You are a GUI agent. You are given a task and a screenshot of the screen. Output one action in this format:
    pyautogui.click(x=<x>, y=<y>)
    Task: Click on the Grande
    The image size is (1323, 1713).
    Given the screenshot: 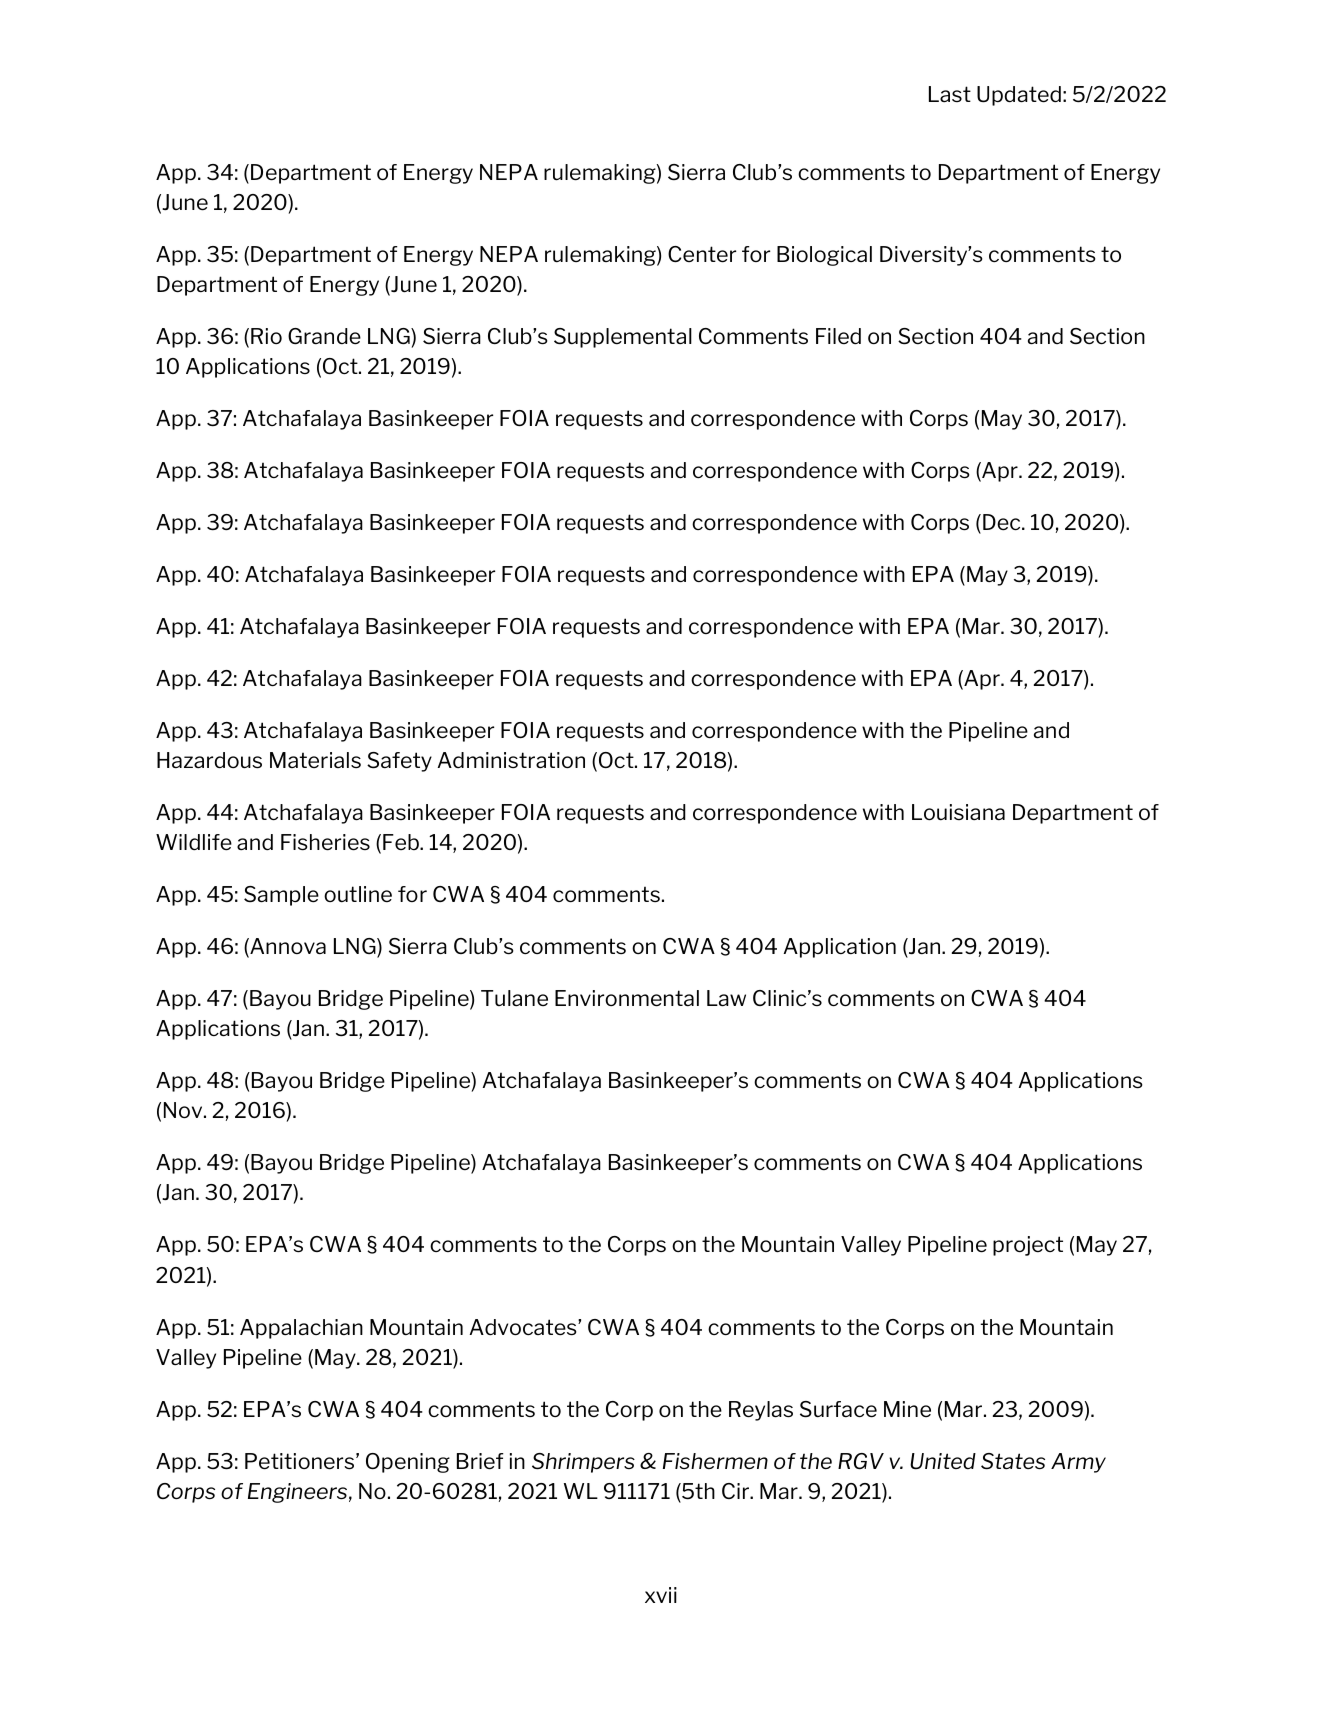 What is the action you would take?
    pyautogui.click(x=324, y=336)
